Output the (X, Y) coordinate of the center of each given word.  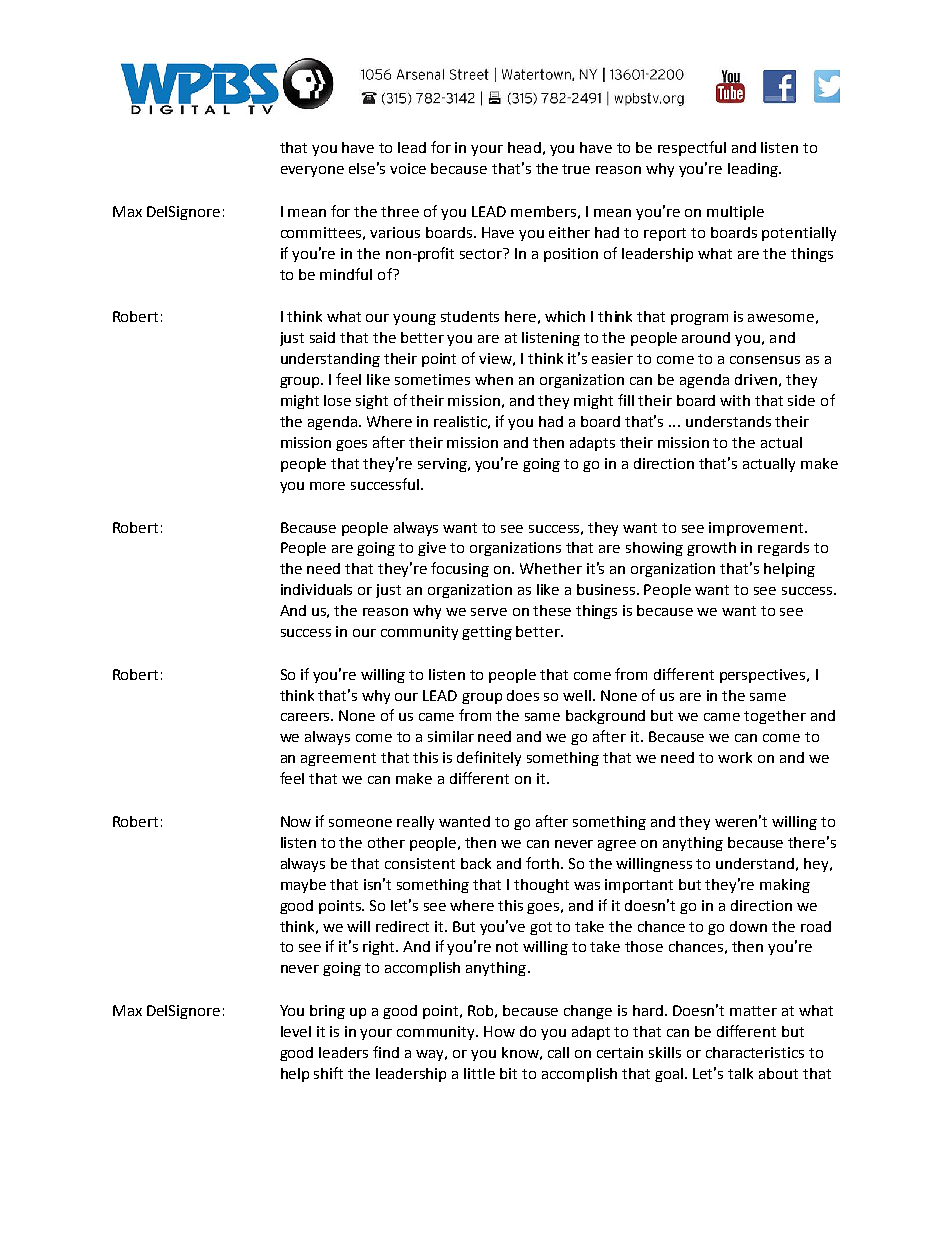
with (735, 400)
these (552, 610)
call (558, 1052)
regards (783, 549)
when (494, 379)
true (576, 169)
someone (360, 823)
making (785, 886)
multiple (735, 213)
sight (372, 402)
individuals (316, 589)
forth (544, 863)
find (386, 1052)
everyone (312, 171)
